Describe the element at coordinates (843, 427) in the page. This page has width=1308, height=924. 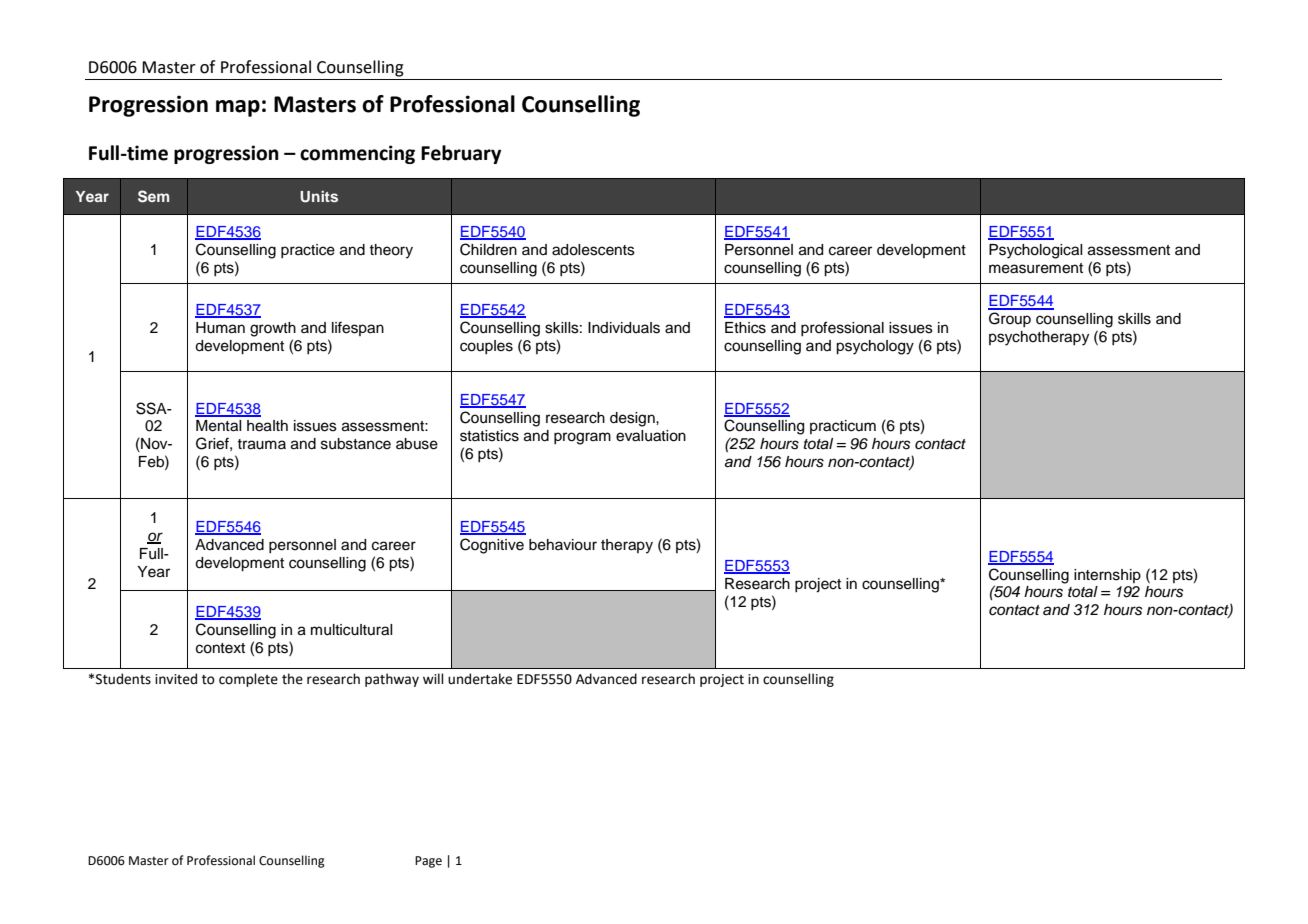
I see `practicum` at that location.
